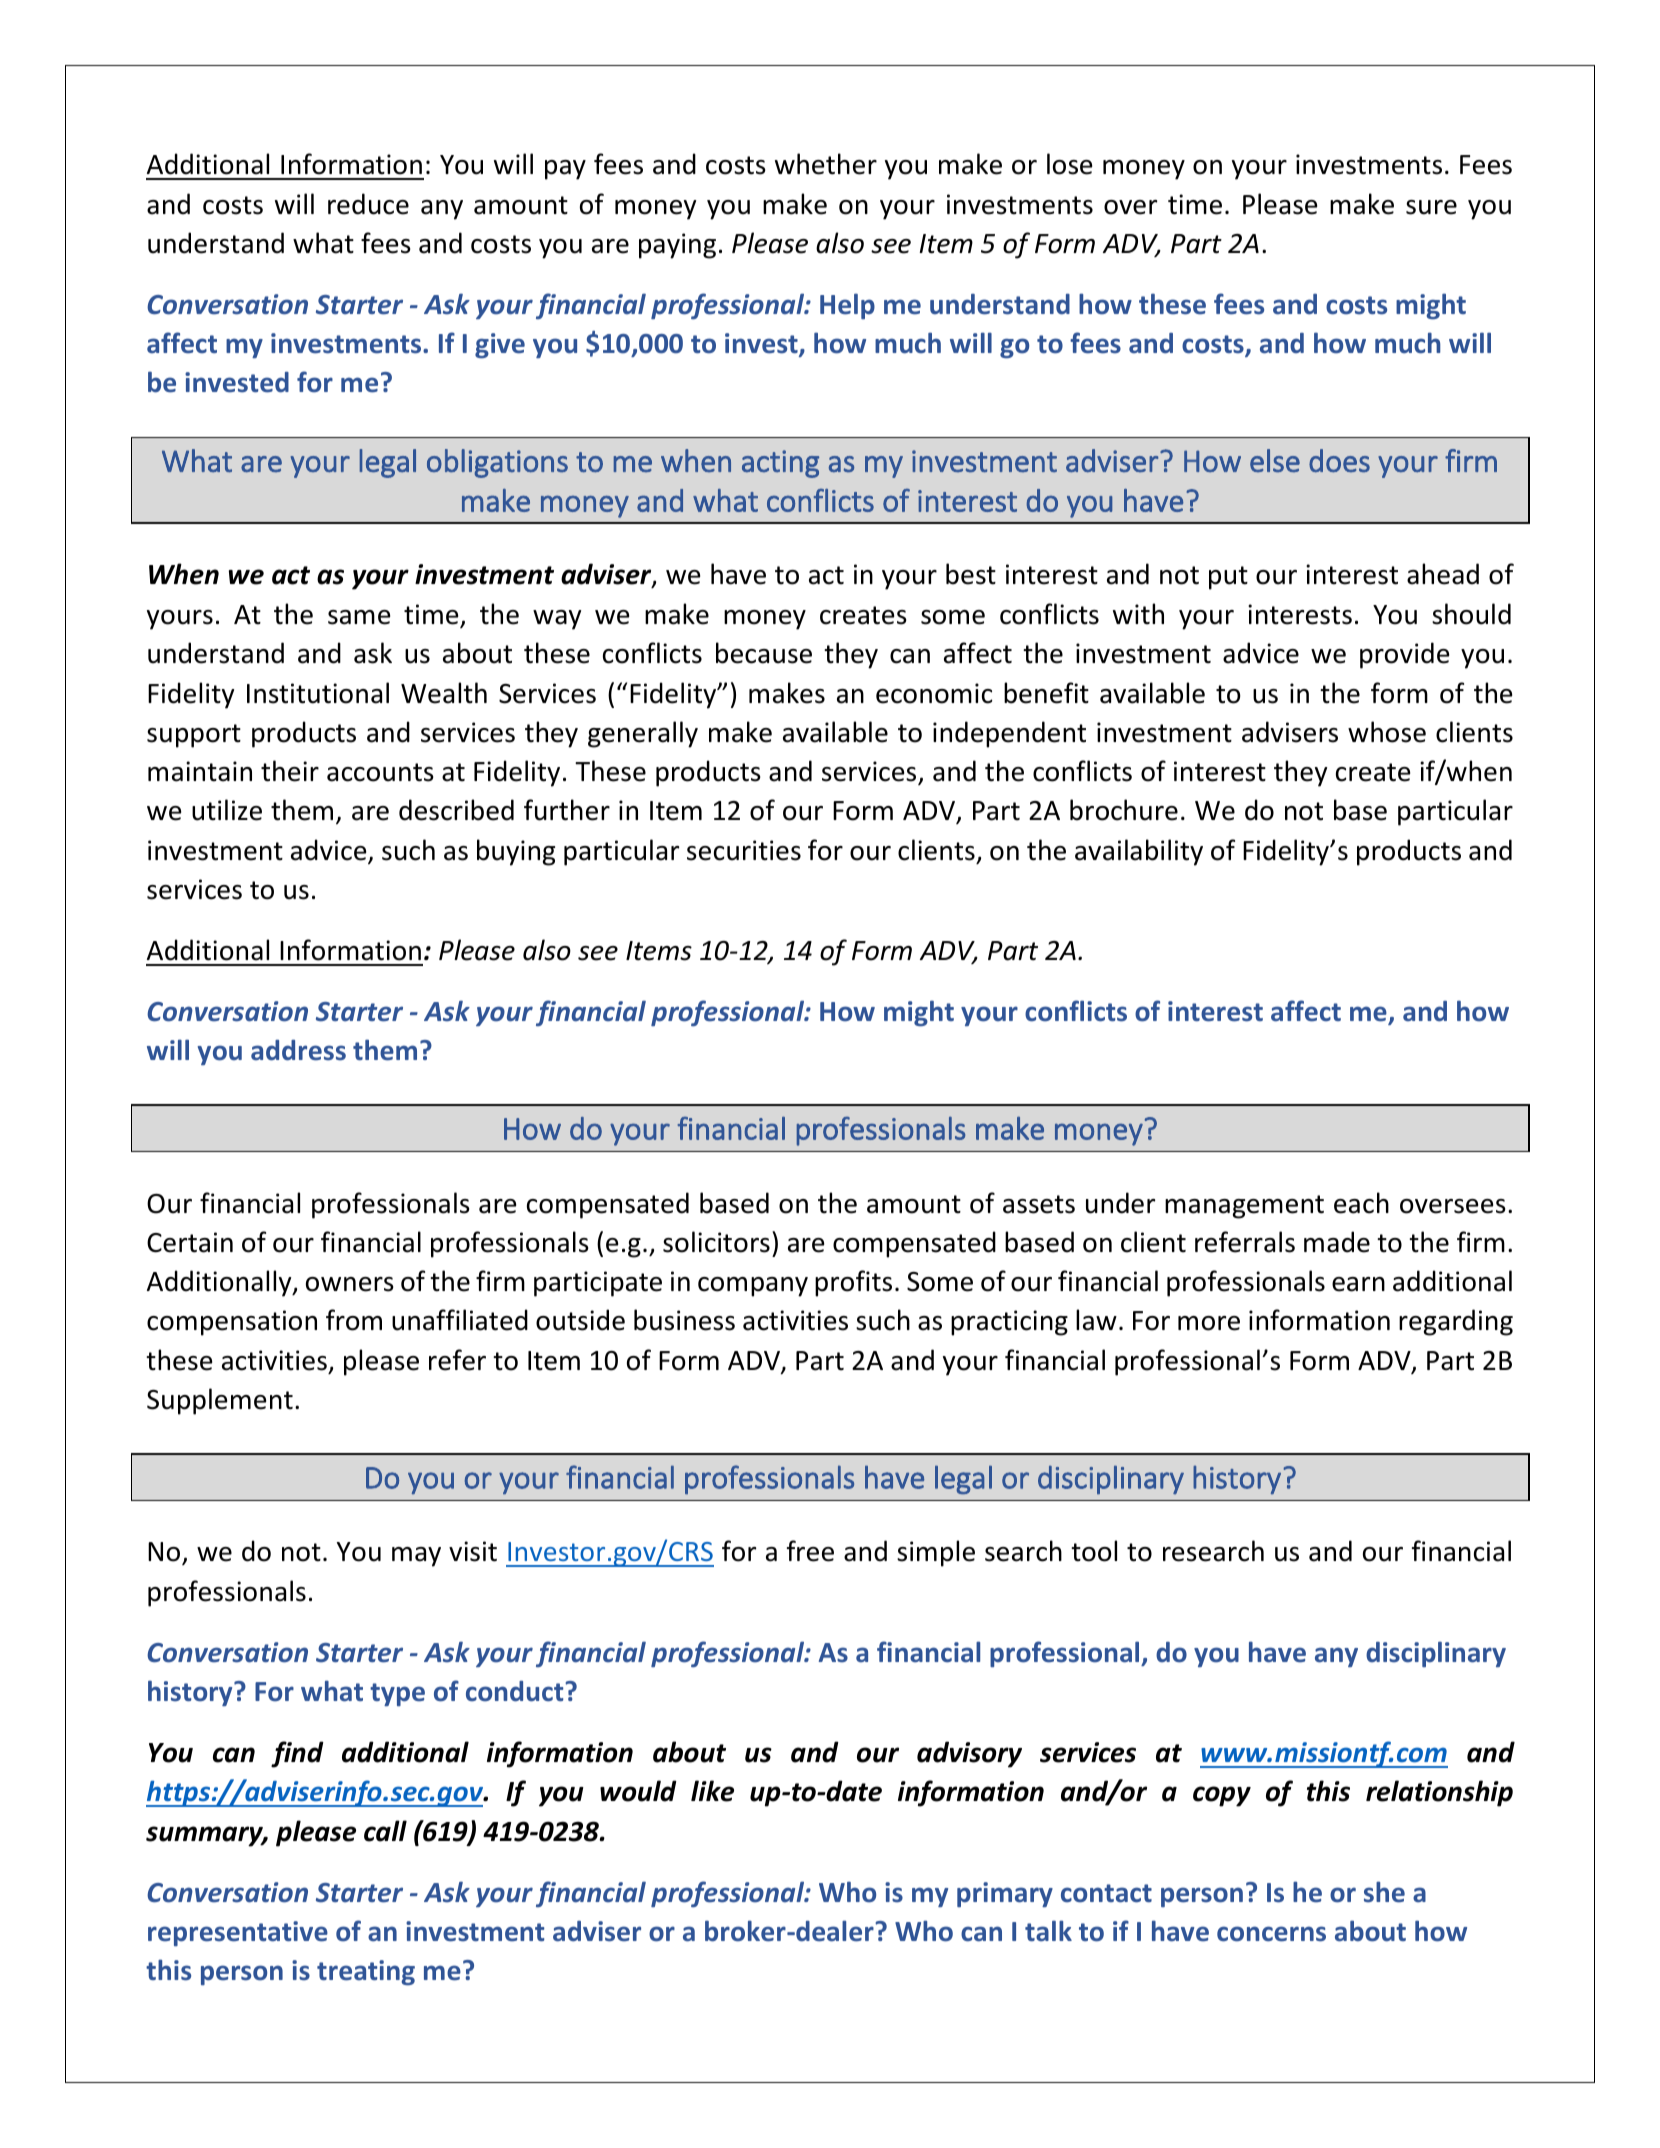 This screenshot has width=1660, height=2148. What do you see at coordinates (416, 1557) in the screenshot?
I see `may` at bounding box center [416, 1557].
